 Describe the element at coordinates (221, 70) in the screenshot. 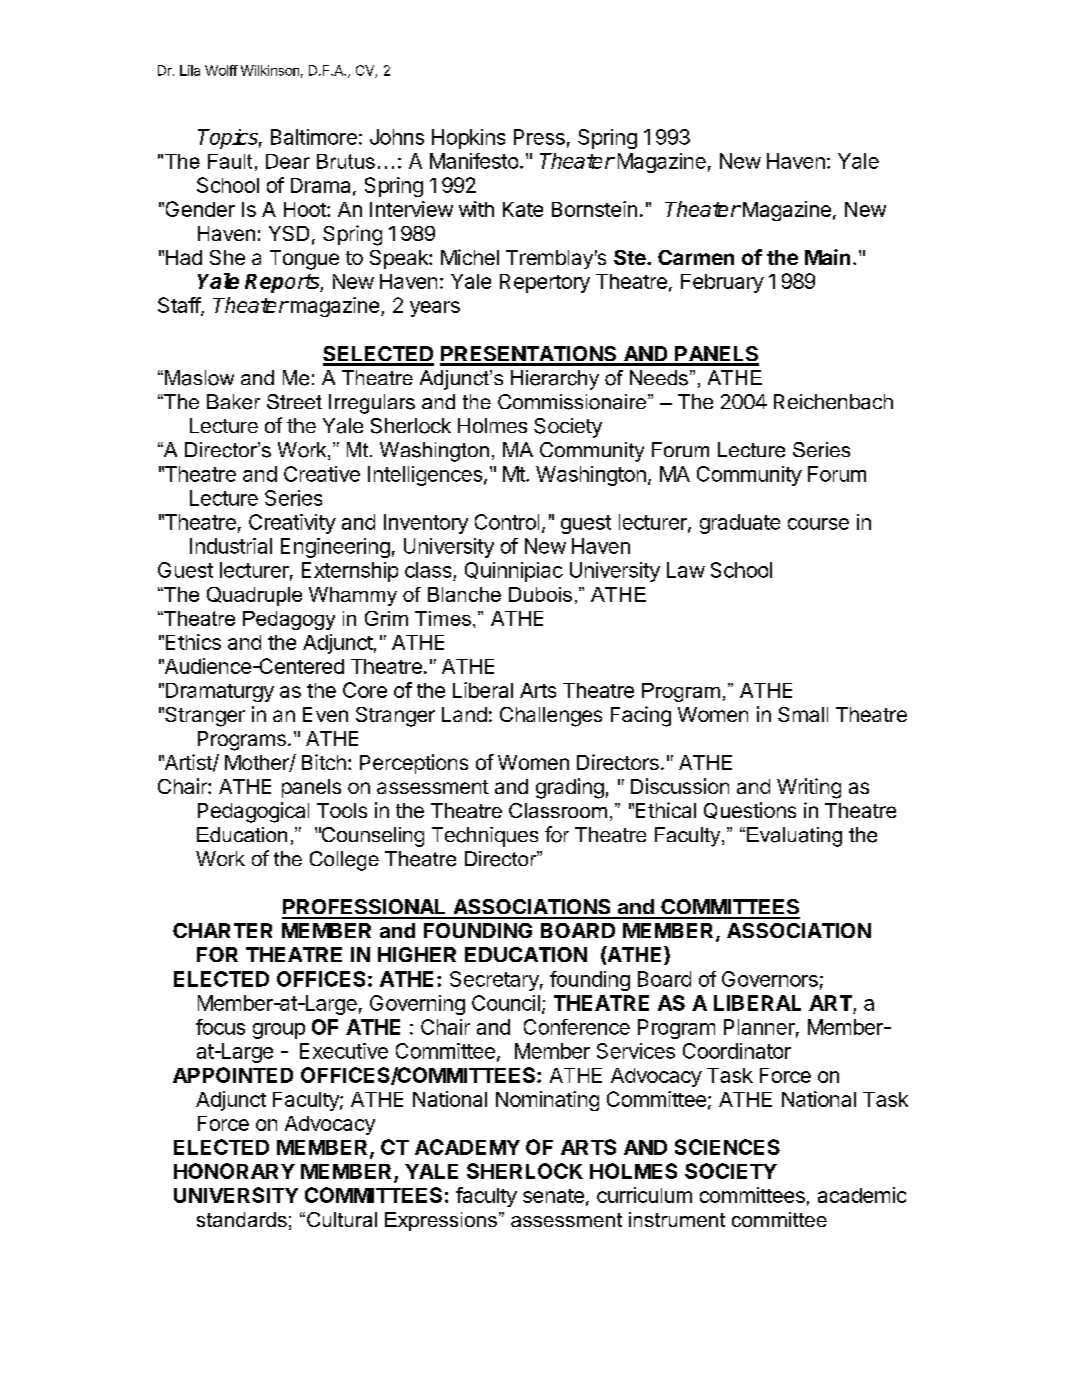

I see `Wolff` at that location.
